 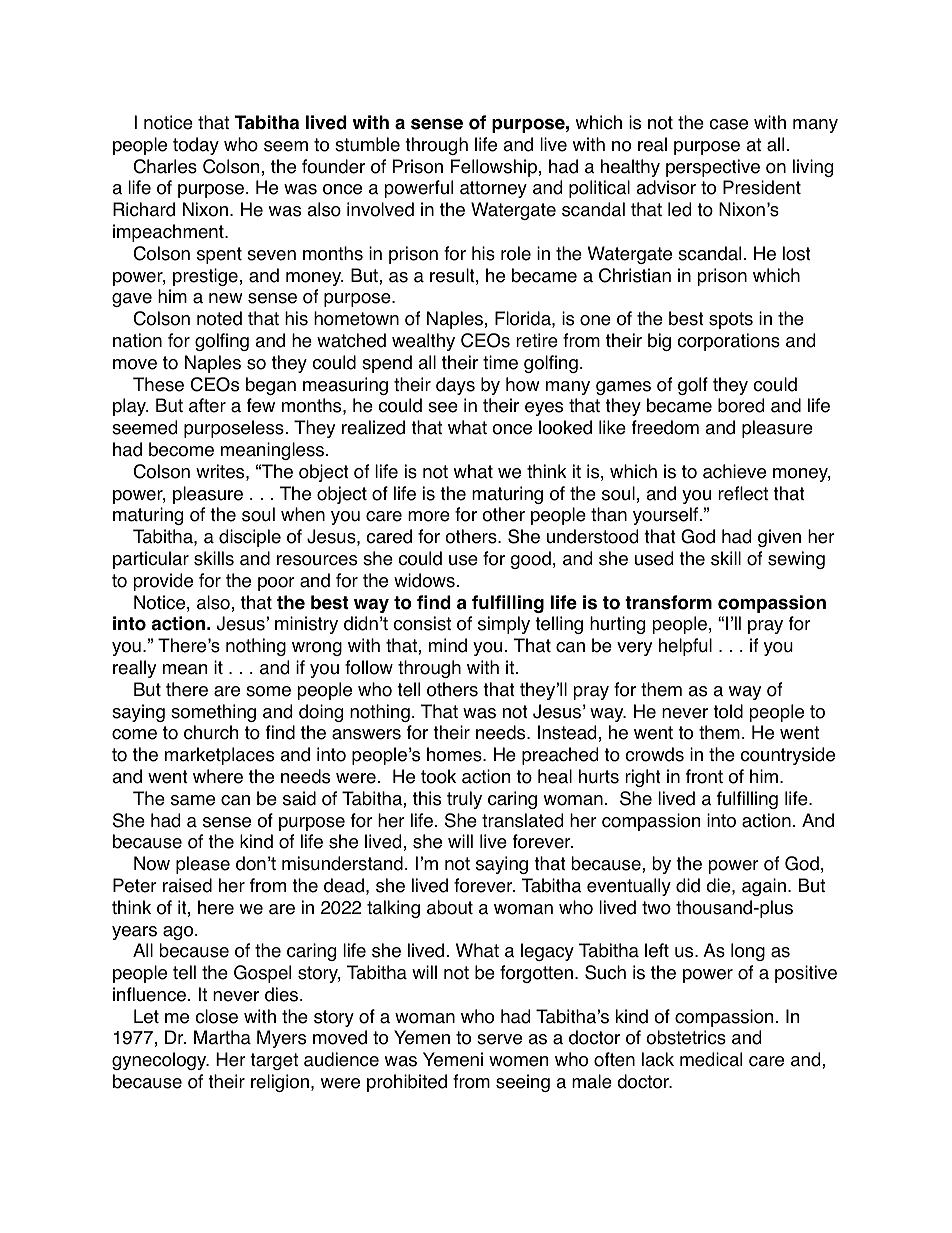 What do you see at coordinates (499, 1039) in the page?
I see `serve` at bounding box center [499, 1039].
